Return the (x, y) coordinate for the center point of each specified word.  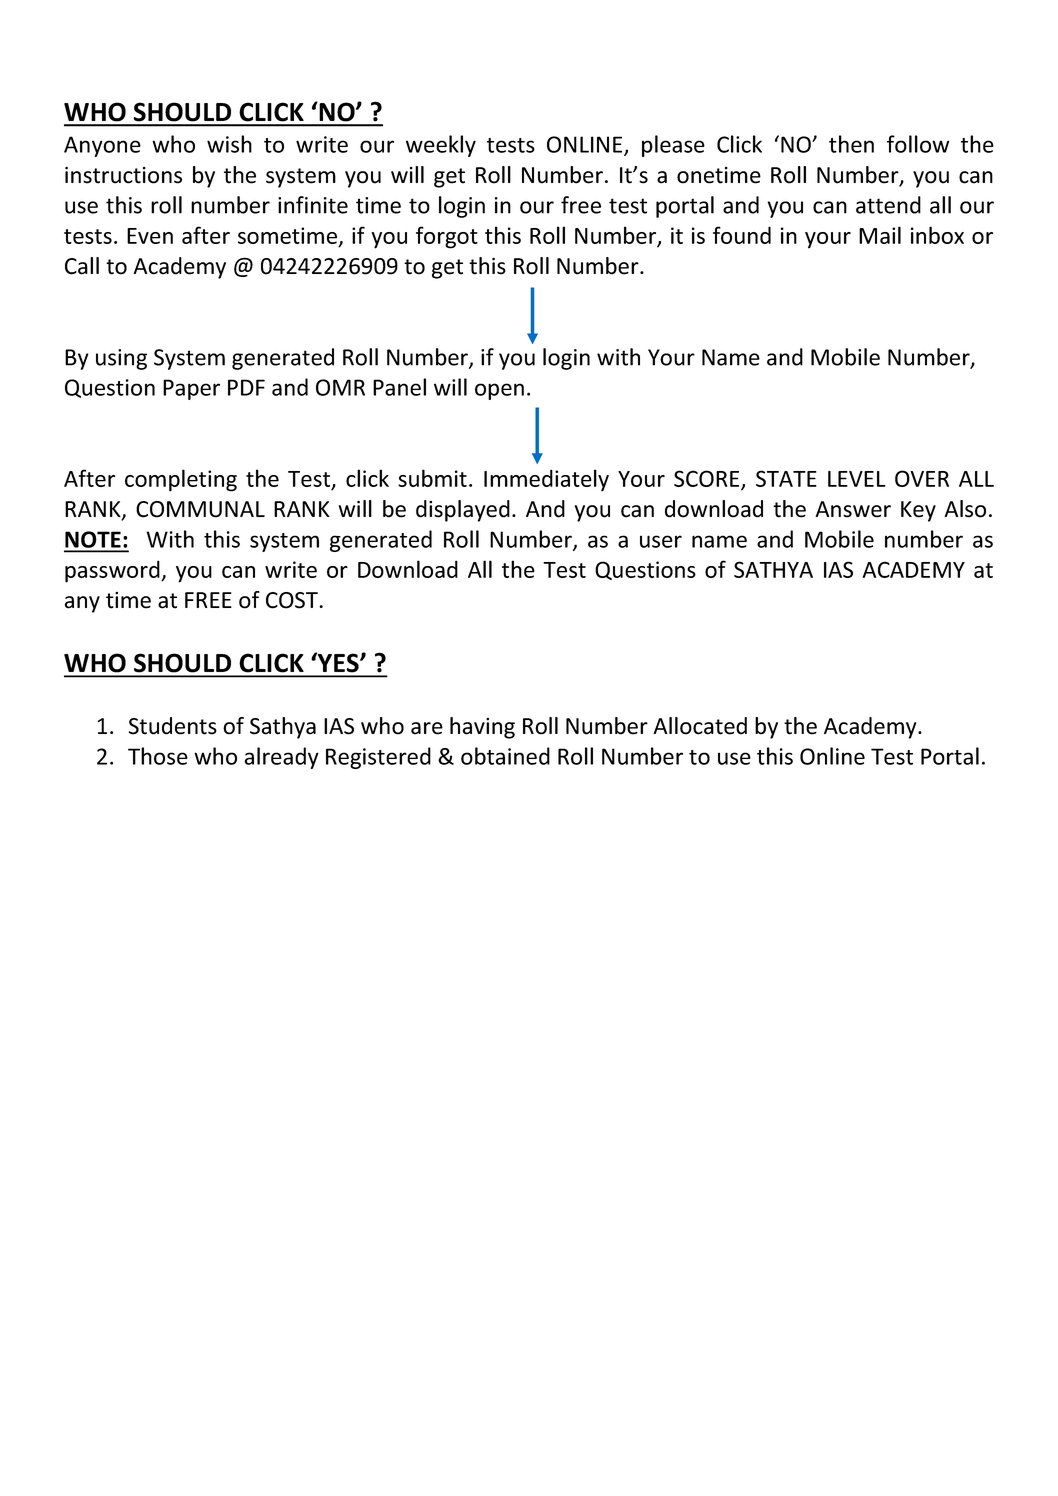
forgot (447, 237)
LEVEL (857, 479)
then (851, 144)
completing (181, 480)
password (113, 571)
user (661, 541)
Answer (853, 509)
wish (229, 144)
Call (82, 266)
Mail (880, 235)
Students (173, 726)
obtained (505, 756)
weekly (441, 146)
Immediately (546, 480)
